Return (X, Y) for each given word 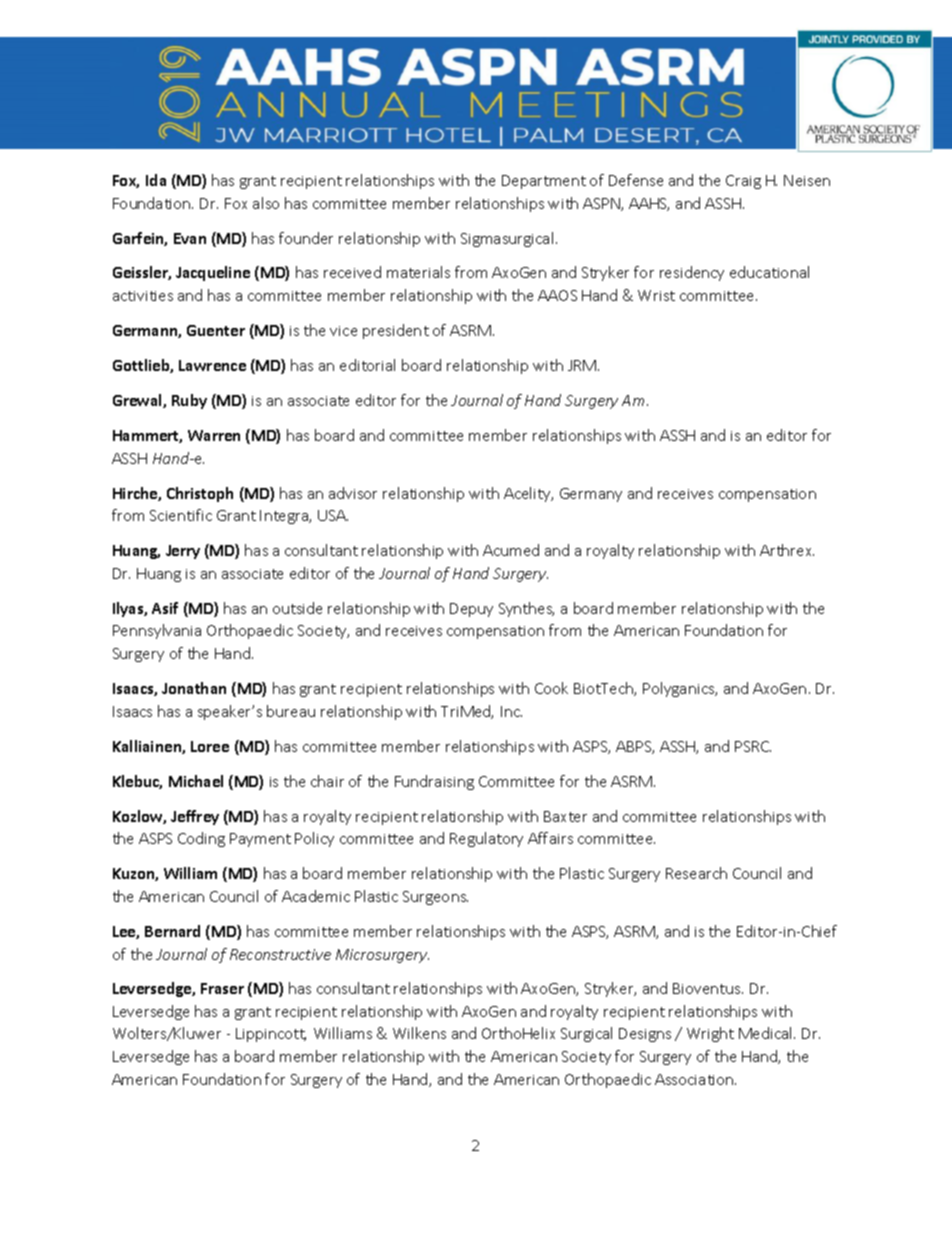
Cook (551, 688)
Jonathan (194, 688)
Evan (190, 238)
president (396, 331)
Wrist (656, 295)
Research (696, 873)
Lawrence (212, 365)
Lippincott (271, 1035)
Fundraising (434, 782)
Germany (591, 495)
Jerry (183, 552)
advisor (353, 493)
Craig (743, 182)
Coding (201, 839)
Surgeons (435, 898)
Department (544, 182)
